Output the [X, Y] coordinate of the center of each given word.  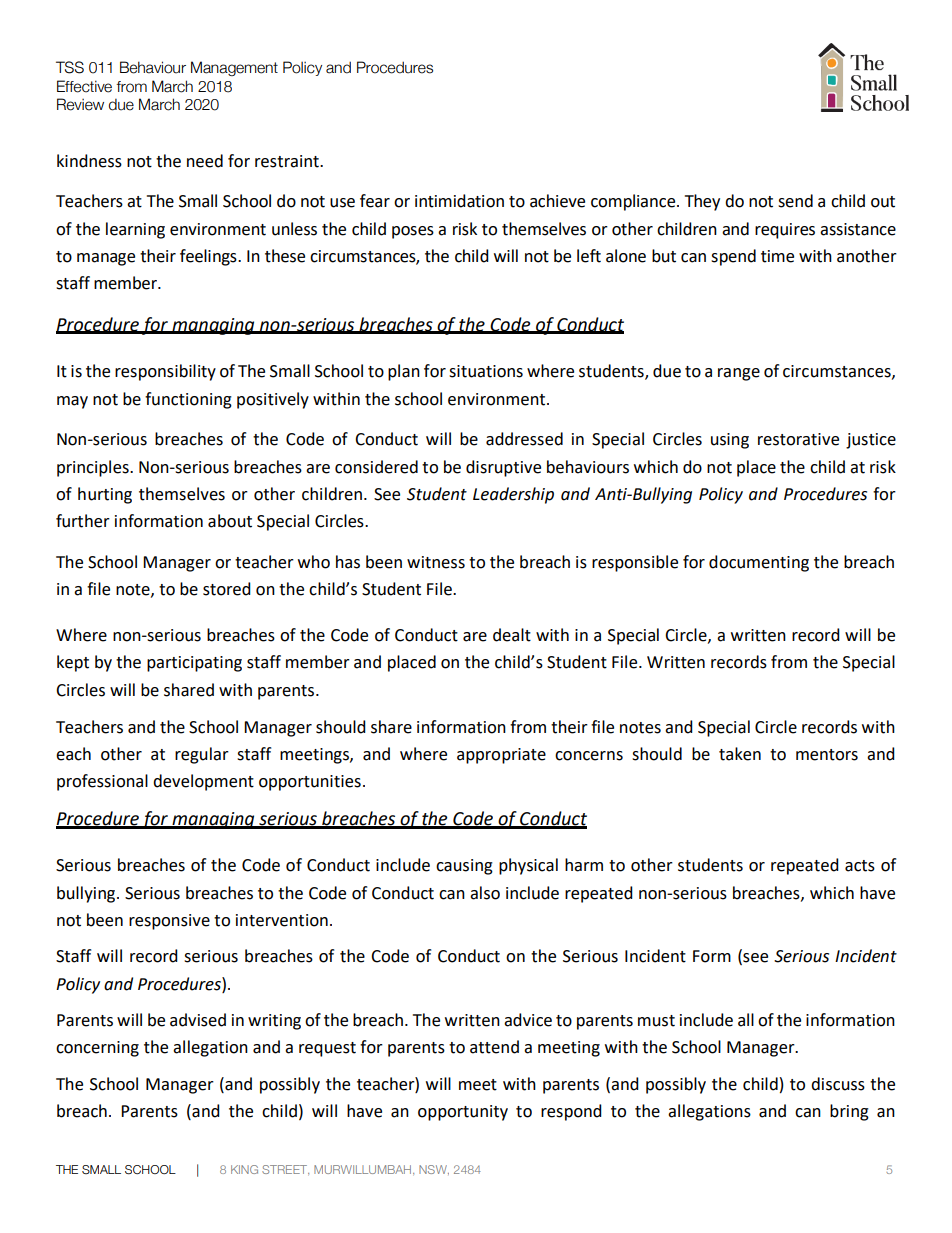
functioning [188, 400]
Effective [84, 86]
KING [244, 1169]
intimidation [459, 201]
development [203, 782]
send [795, 201]
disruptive [503, 468]
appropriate [501, 756]
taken [740, 754]
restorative [798, 439]
